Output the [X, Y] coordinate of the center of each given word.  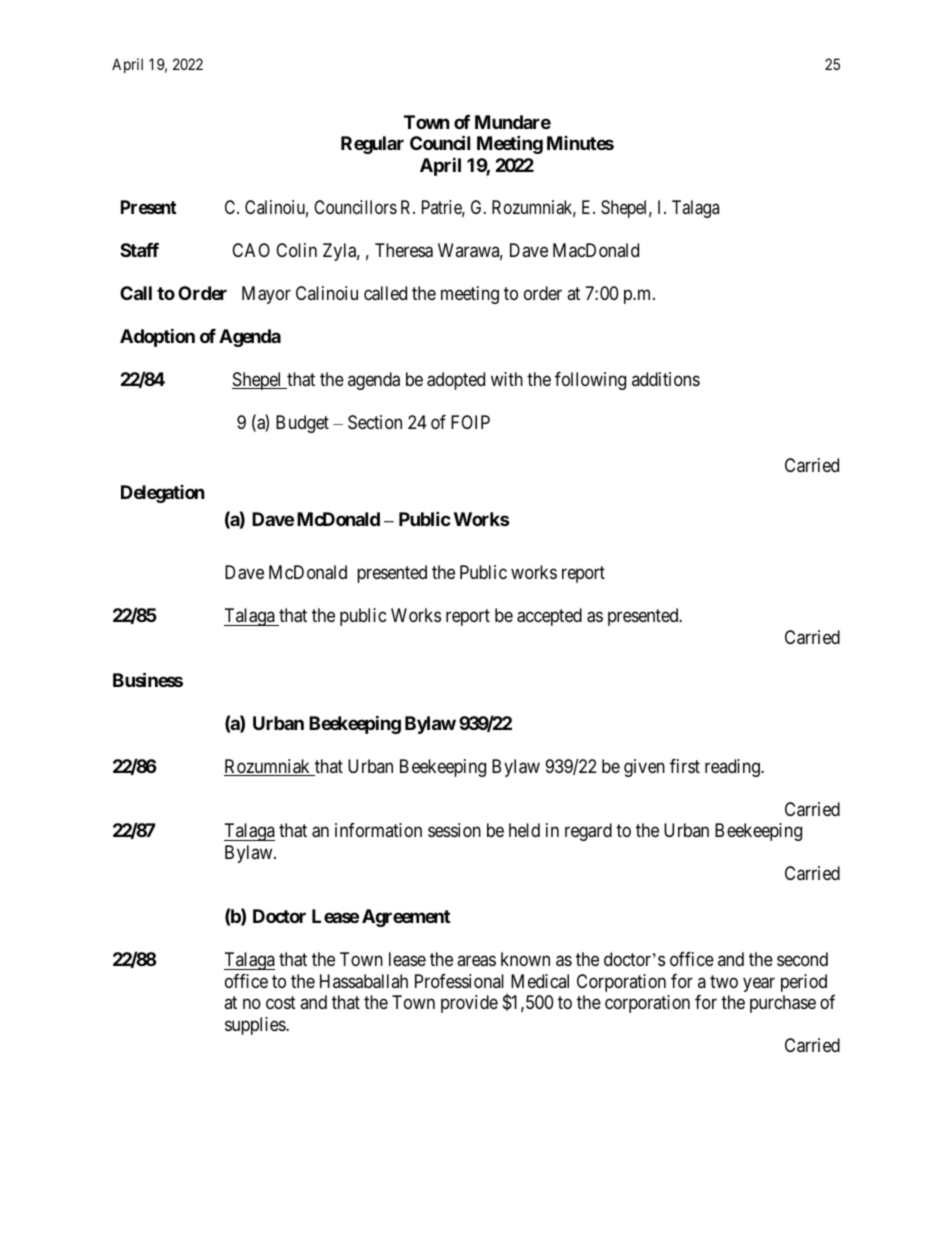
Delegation [163, 494]
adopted [456, 381]
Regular [372, 145]
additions [666, 379]
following [590, 381]
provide [469, 1004]
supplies [256, 1026]
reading [733, 768]
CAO [251, 250]
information [378, 830]
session [454, 830]
